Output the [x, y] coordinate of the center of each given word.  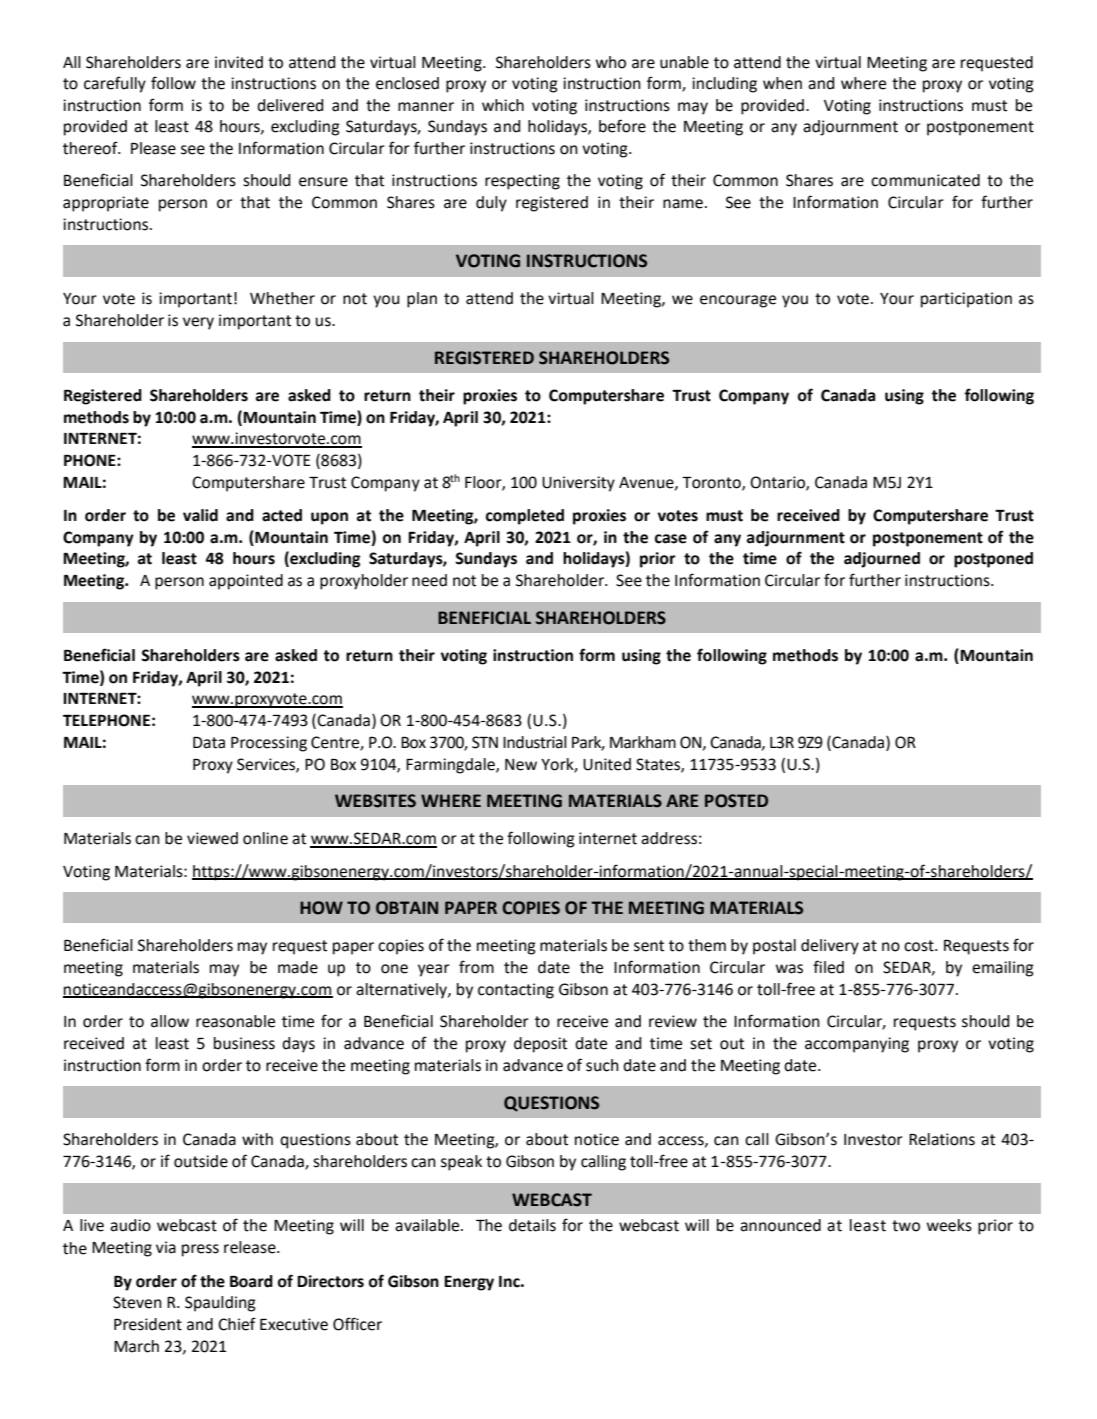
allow [170, 1021]
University [578, 484]
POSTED [736, 801]
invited [239, 62]
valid [200, 515]
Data [209, 743]
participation [966, 300]
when [782, 83]
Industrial [535, 742]
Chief [237, 1324]
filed [828, 967]
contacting [516, 991]
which [503, 105]
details [532, 1225]
